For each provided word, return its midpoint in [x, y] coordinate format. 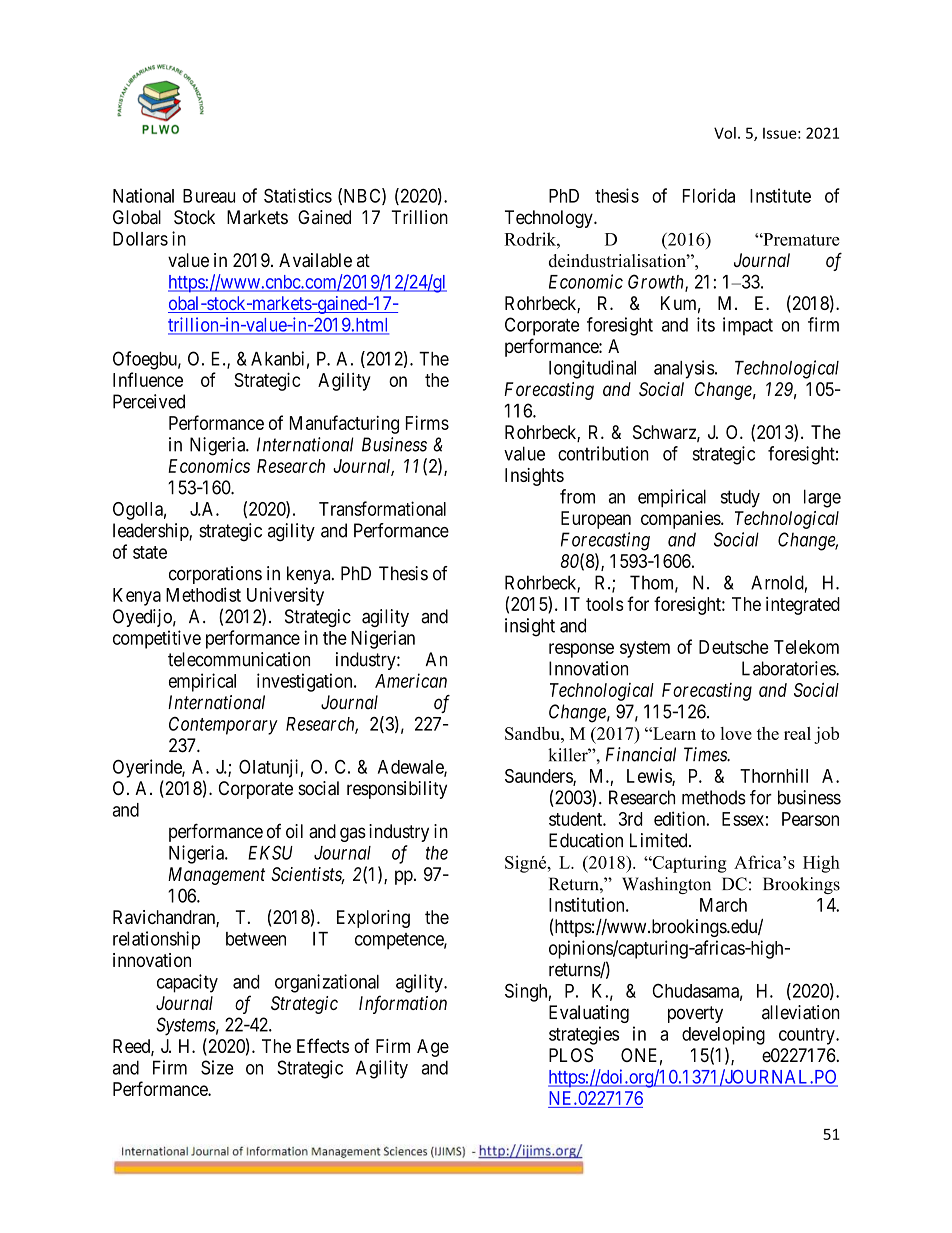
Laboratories [789, 668]
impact [748, 326]
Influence [148, 379]
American [411, 680]
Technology [550, 219]
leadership [151, 532]
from [577, 496]
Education [586, 840]
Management [216, 876]
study [740, 498]
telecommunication [239, 659]
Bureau [209, 196]
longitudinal [592, 369]
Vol [725, 133]
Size [217, 1067]
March [723, 905]
